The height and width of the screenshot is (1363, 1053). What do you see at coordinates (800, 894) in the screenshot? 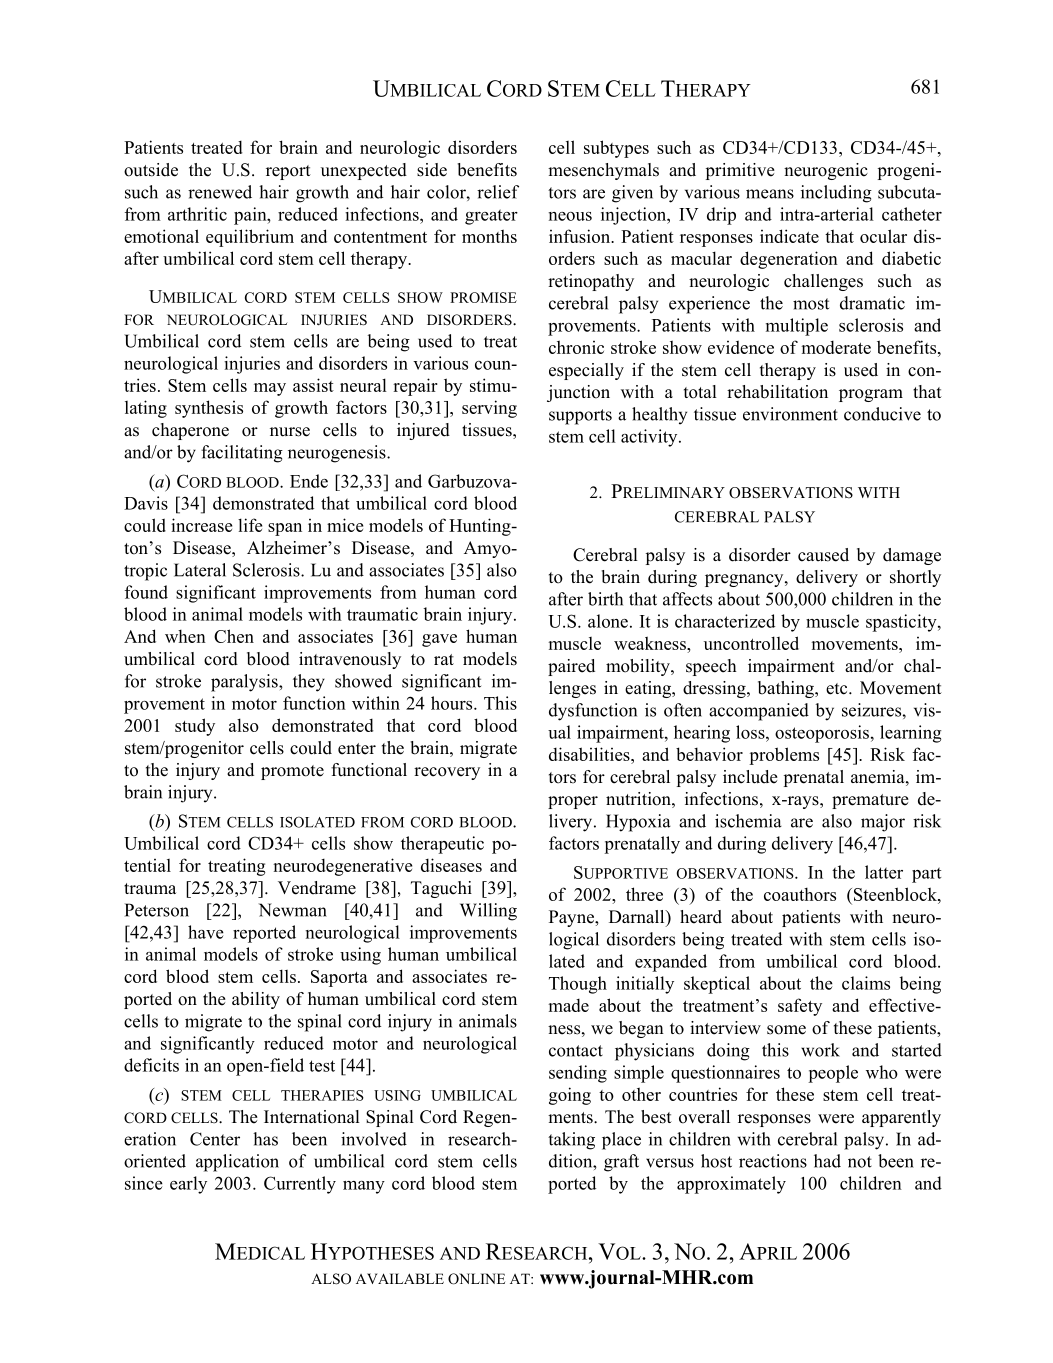
I see `coauthors` at bounding box center [800, 894].
